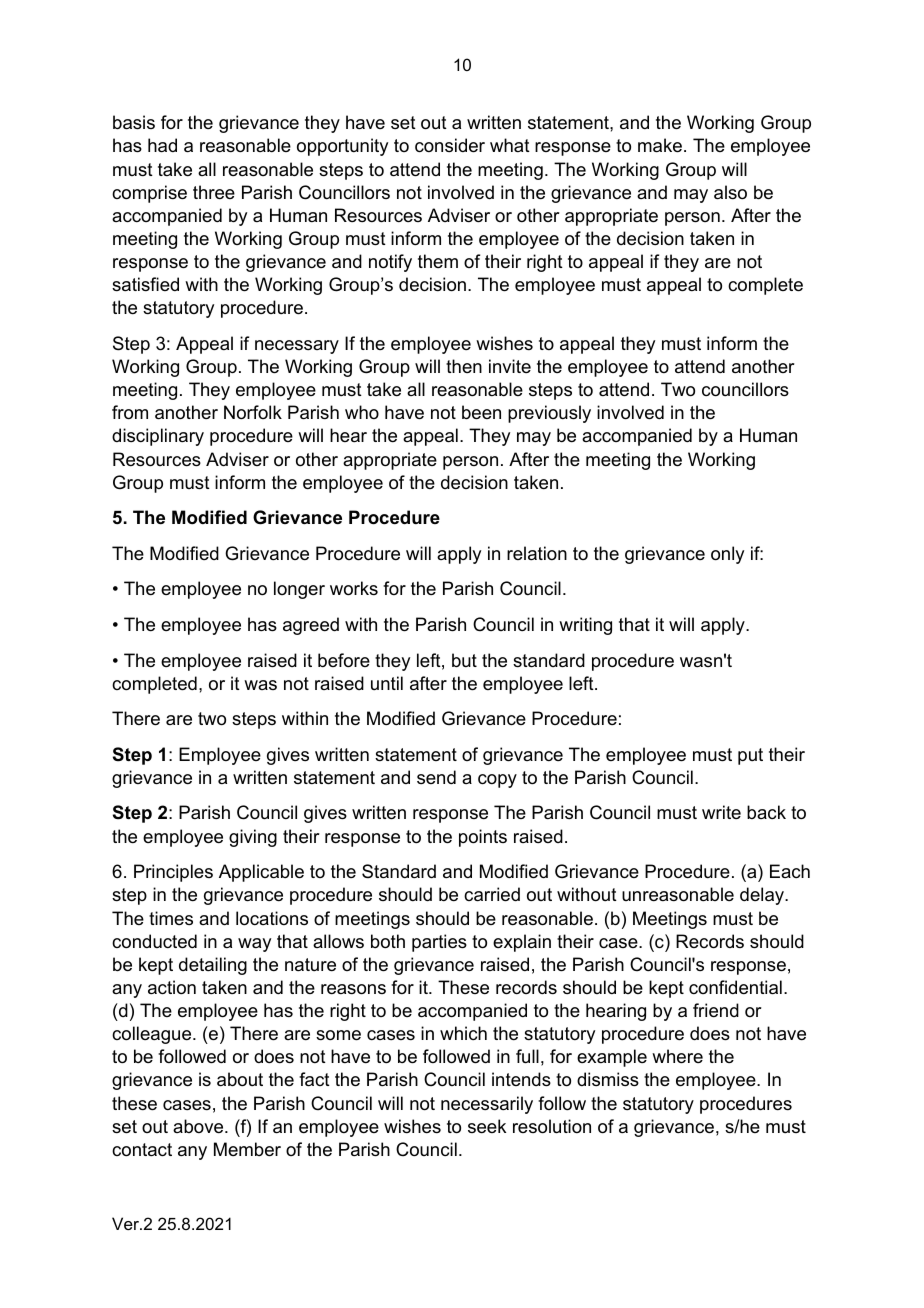 This image has height=1308, width=924. I want to click on make, so click(660, 145).
